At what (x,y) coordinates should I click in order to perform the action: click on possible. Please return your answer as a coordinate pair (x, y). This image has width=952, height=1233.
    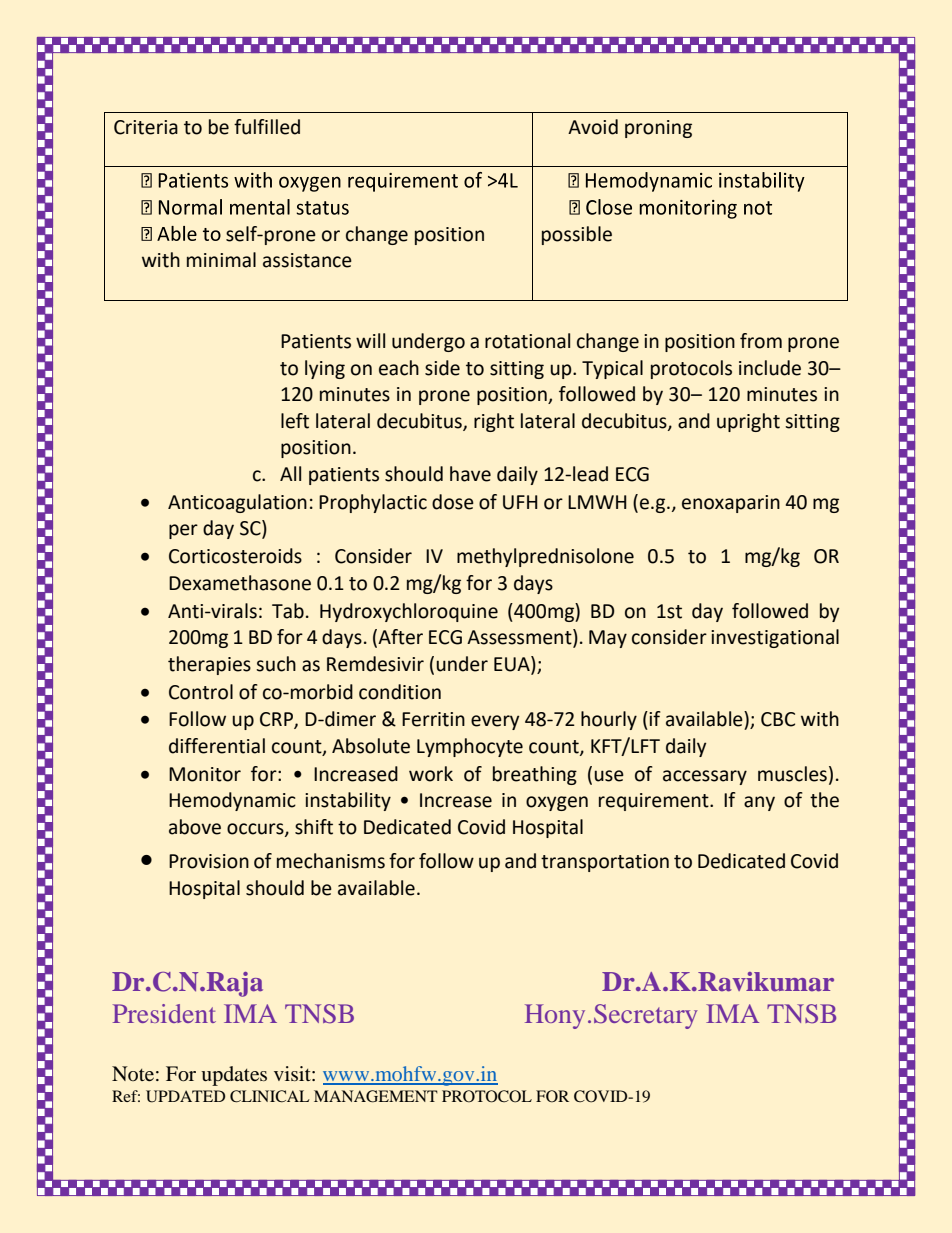
    Looking at the image, I should click on (577, 235).
